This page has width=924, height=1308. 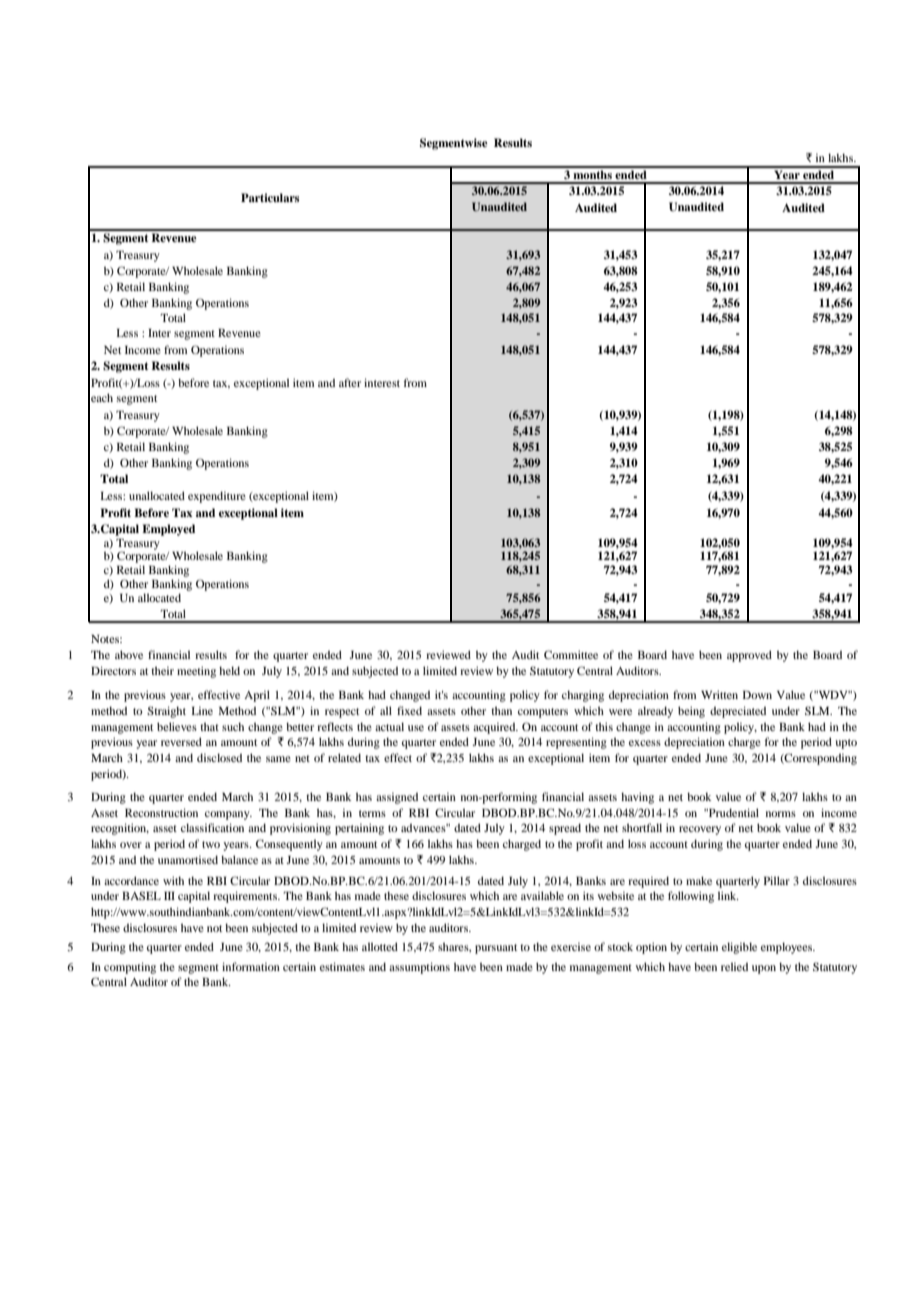 What do you see at coordinates (350, 382) in the page?
I see `after` at bounding box center [350, 382].
